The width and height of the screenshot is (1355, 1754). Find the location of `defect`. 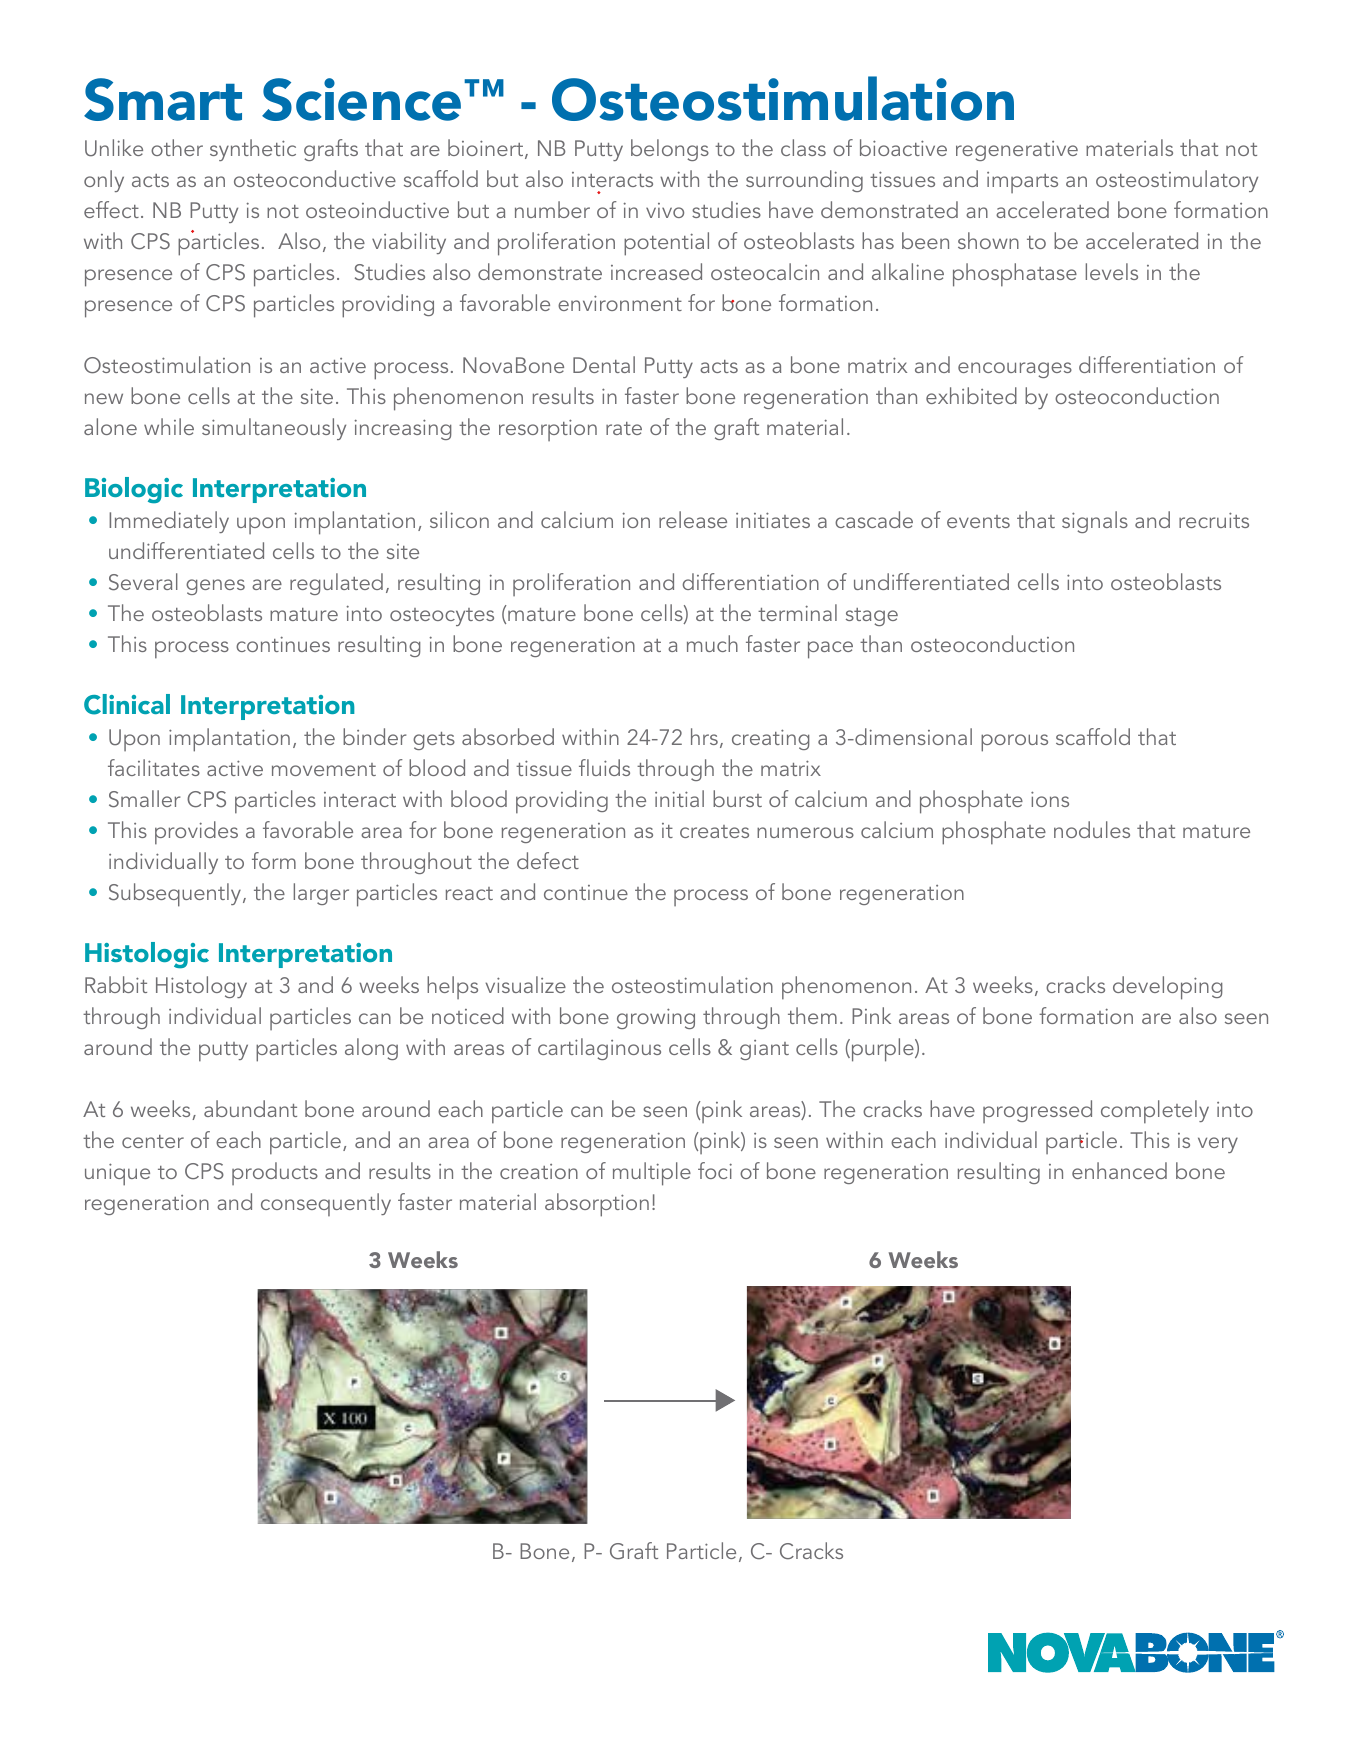

defect is located at coordinates (548, 860).
